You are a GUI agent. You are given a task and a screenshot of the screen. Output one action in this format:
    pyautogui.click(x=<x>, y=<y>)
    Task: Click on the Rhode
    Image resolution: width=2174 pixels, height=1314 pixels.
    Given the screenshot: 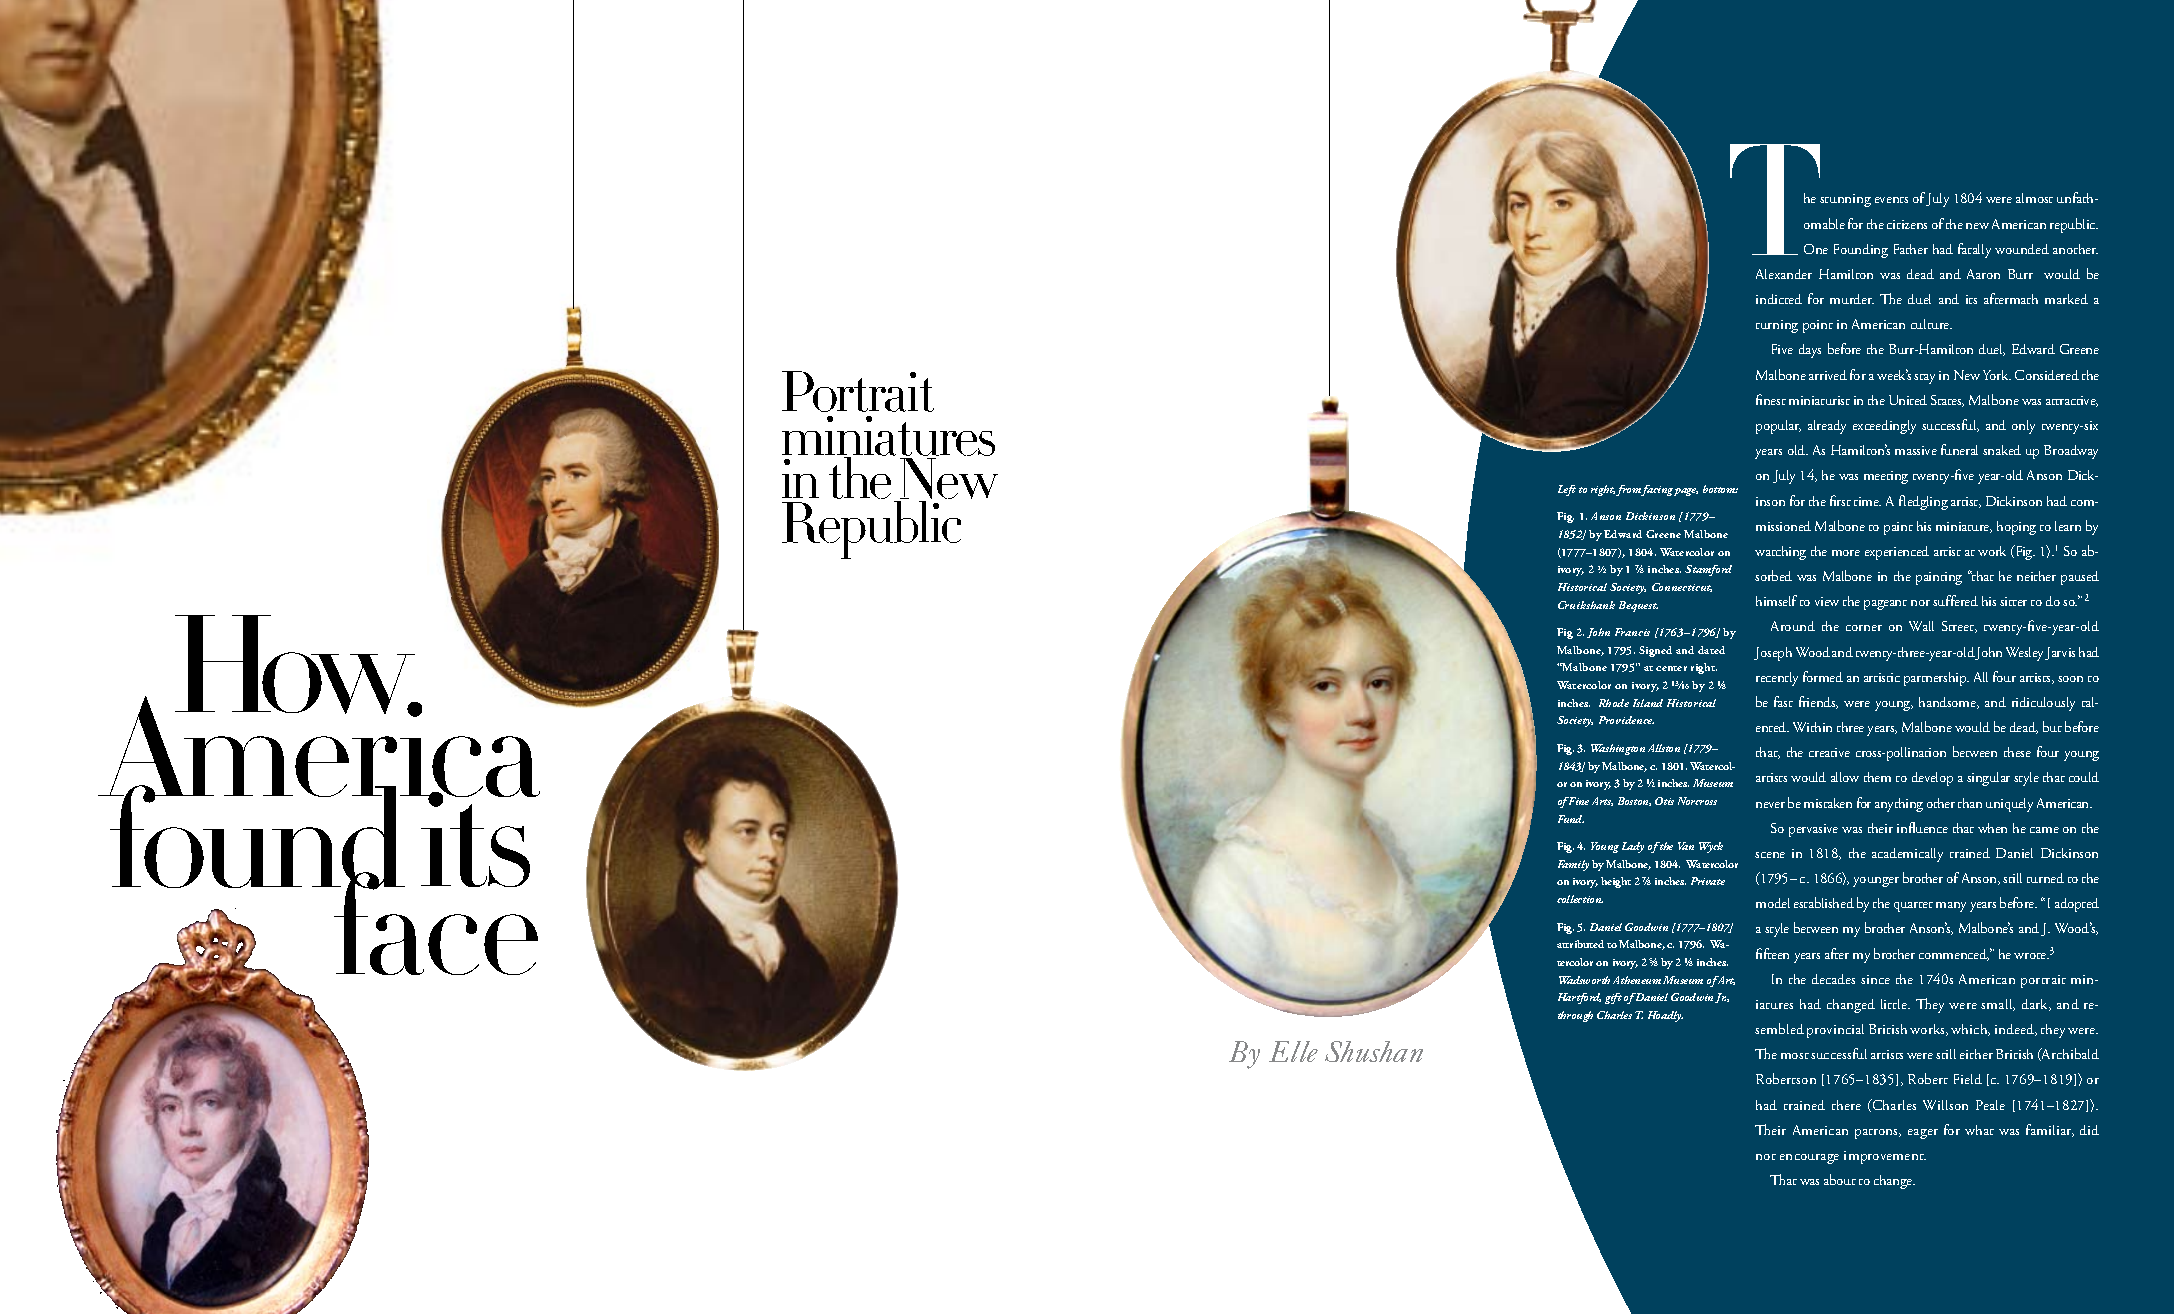 What is the action you would take?
    pyautogui.click(x=1614, y=703)
